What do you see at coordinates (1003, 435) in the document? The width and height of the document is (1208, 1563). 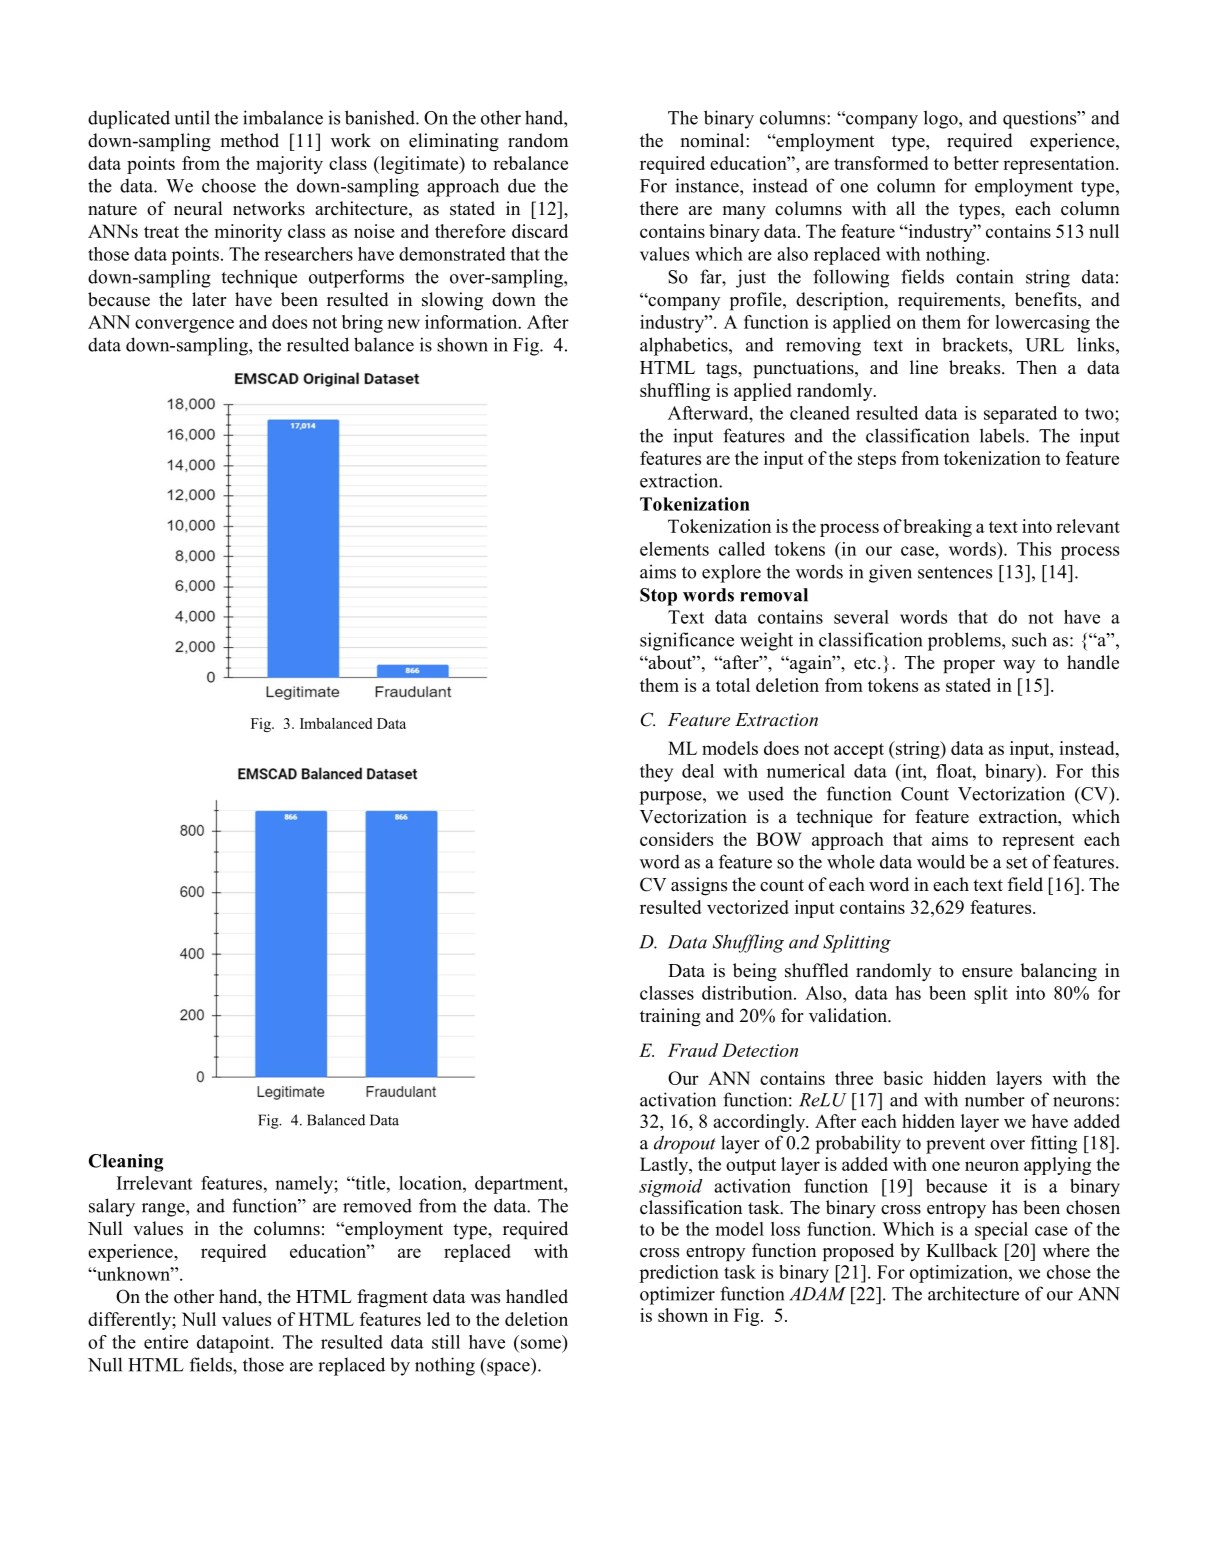 I see `labels` at bounding box center [1003, 435].
